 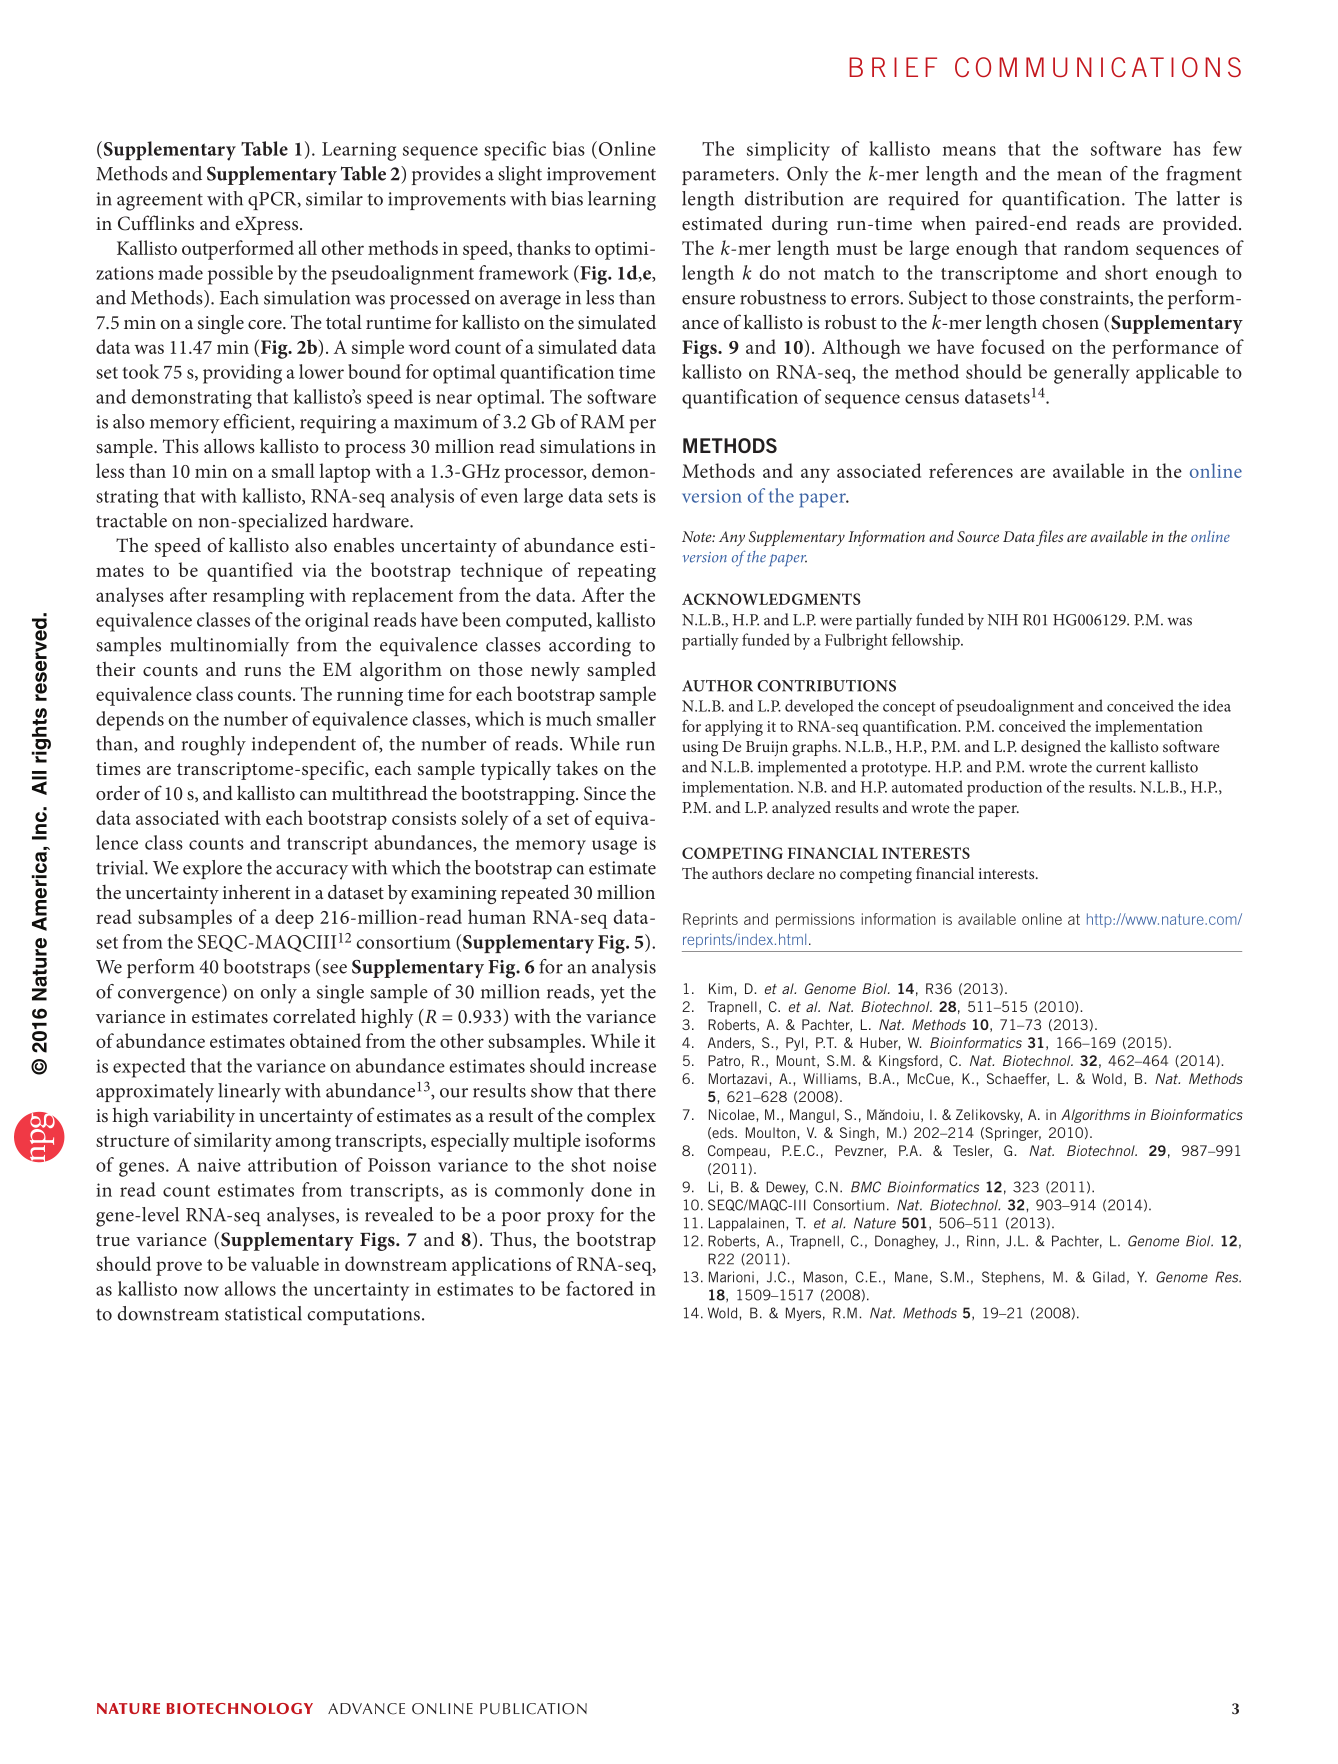 I want to click on factored, so click(x=600, y=1288).
